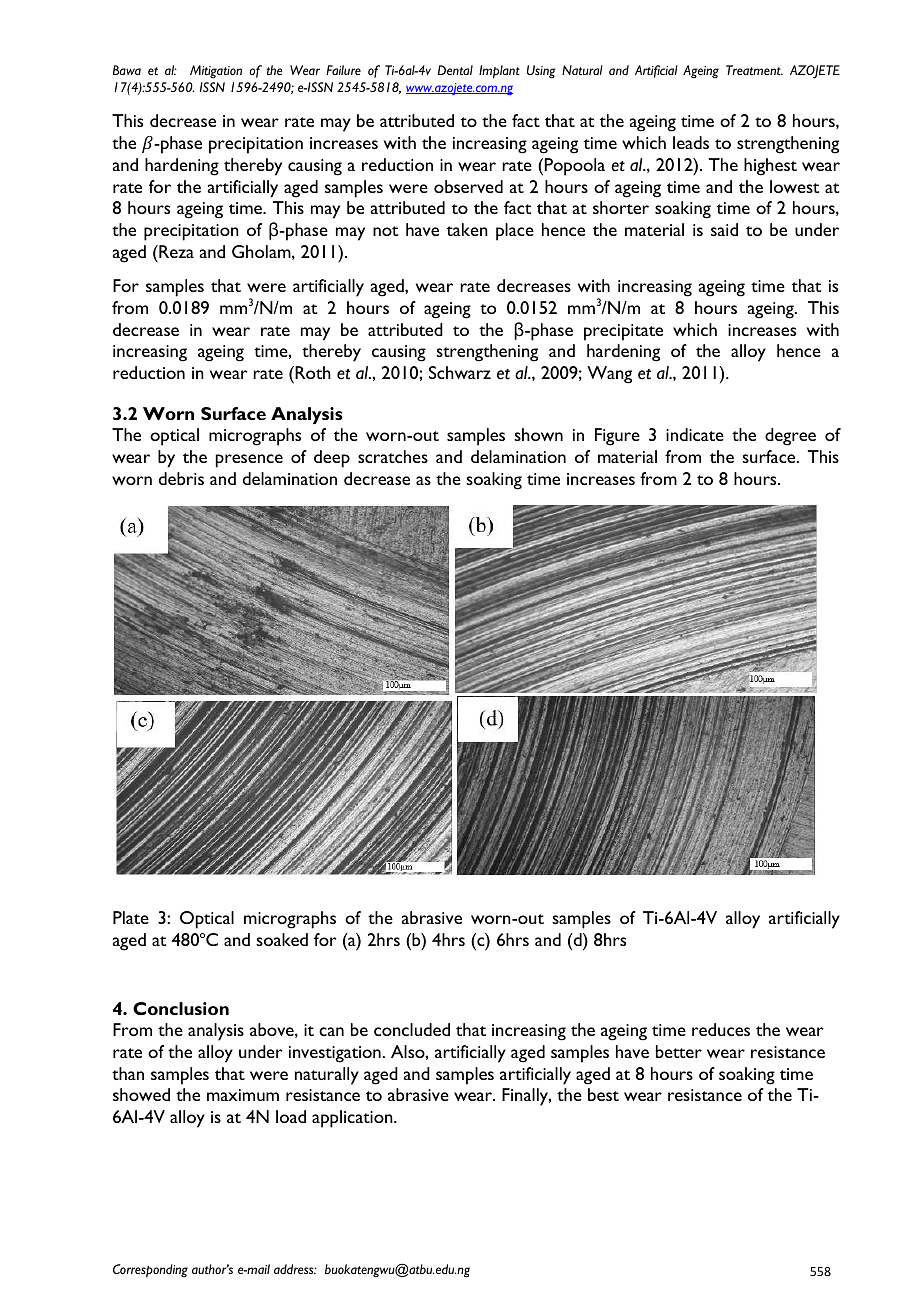 Image resolution: width=924 pixels, height=1309 pixels. I want to click on Corresponding, so click(150, 1270).
